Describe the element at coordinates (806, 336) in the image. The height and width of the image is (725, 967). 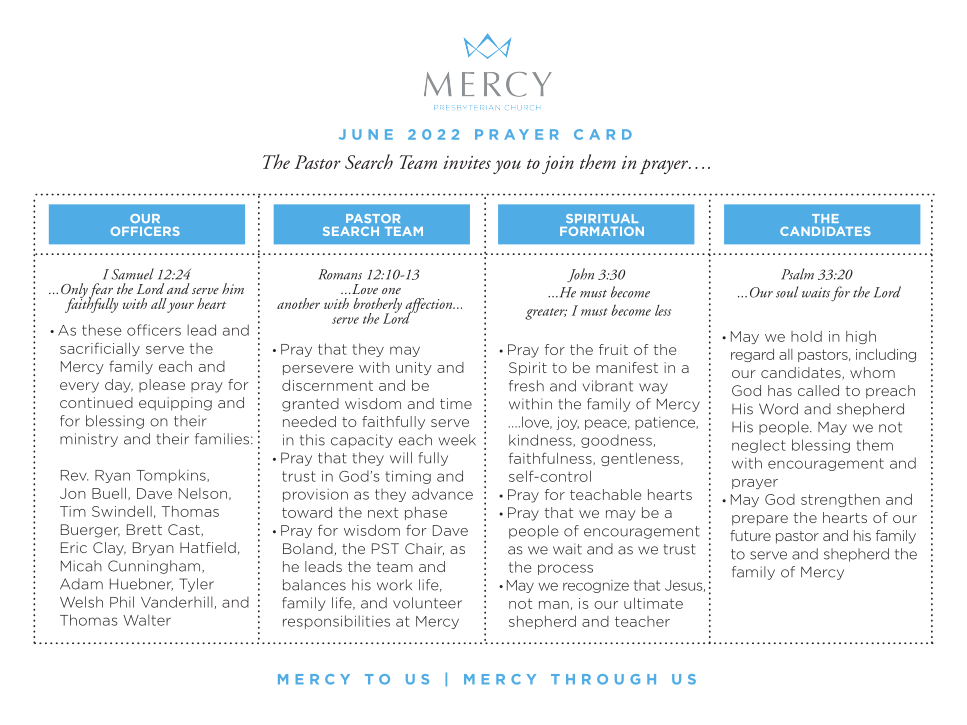
I see `hold` at that location.
